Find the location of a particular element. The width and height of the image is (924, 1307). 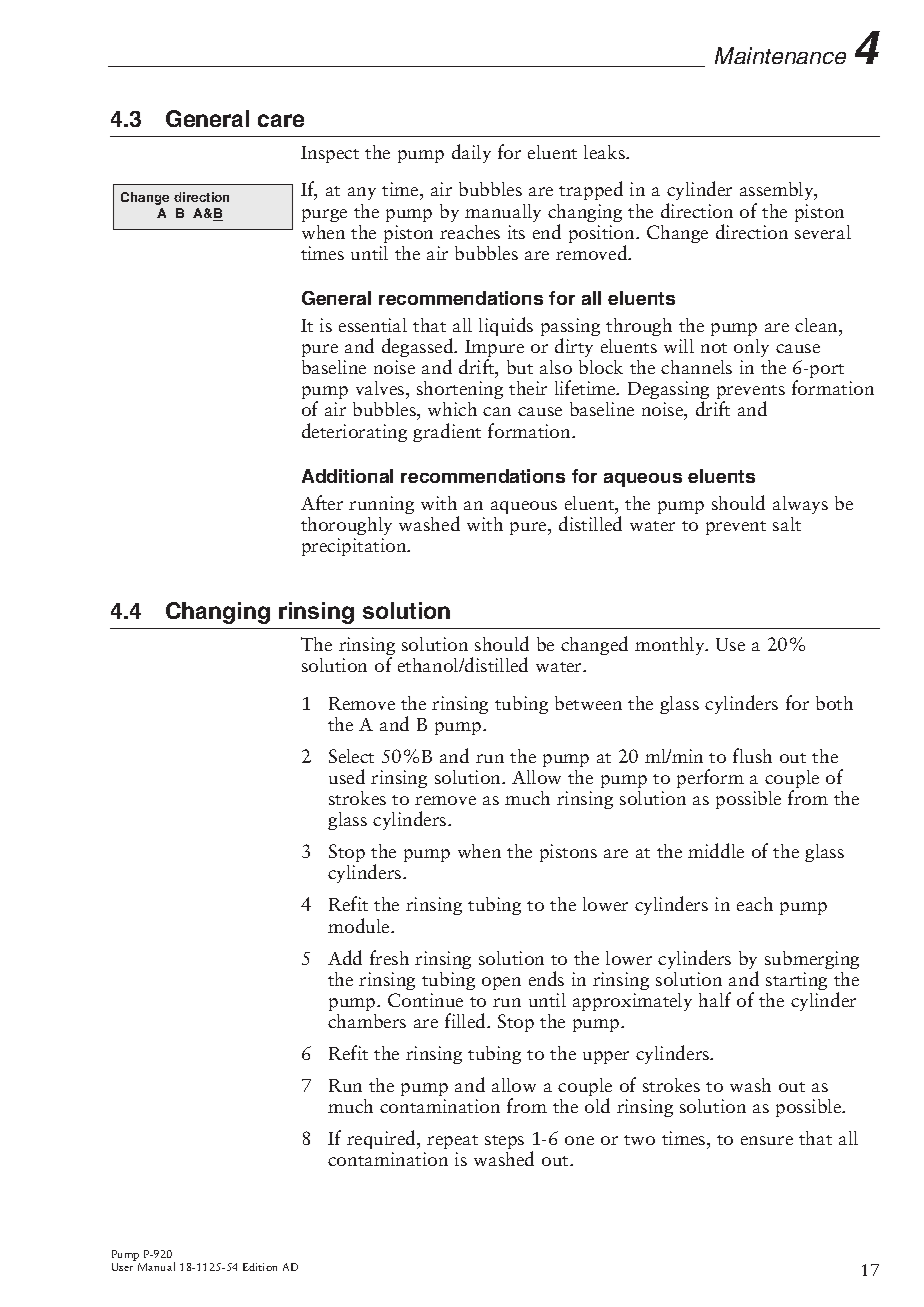

channels is located at coordinates (696, 367).
